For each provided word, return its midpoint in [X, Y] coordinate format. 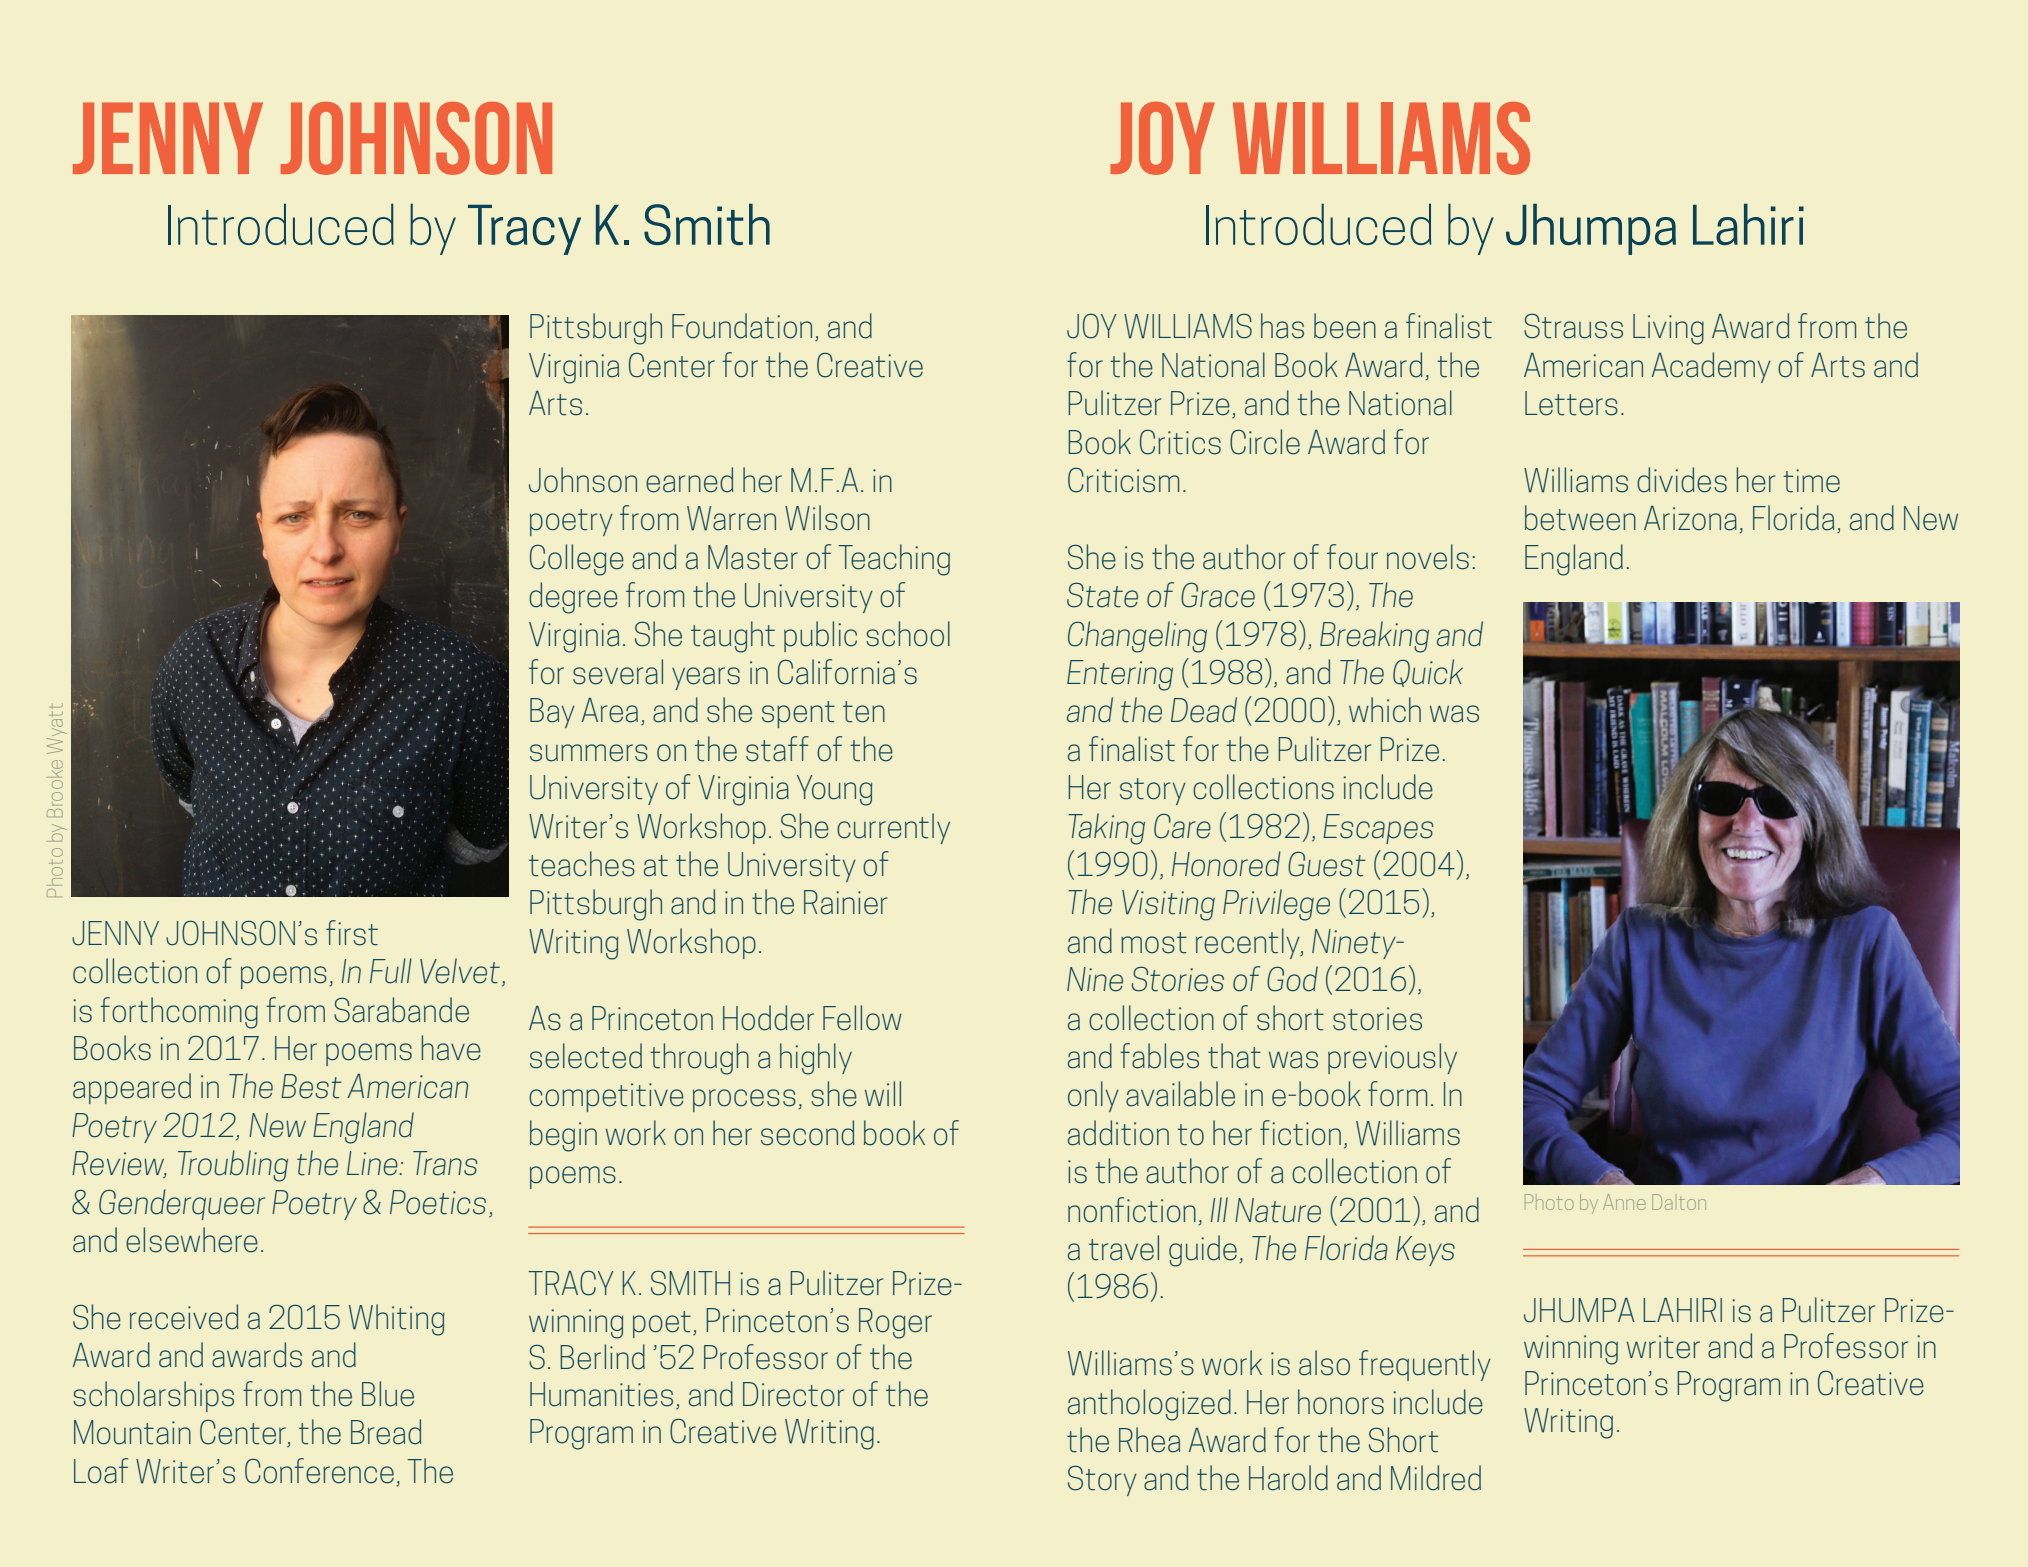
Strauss [1573, 326]
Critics [1180, 442]
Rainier [845, 902]
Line [373, 1163]
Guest [1327, 864]
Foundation [742, 326]
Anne [1624, 1202]
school [908, 634]
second [807, 1133]
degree [573, 598]
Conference [319, 1471]
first [352, 933]
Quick [1428, 673]
